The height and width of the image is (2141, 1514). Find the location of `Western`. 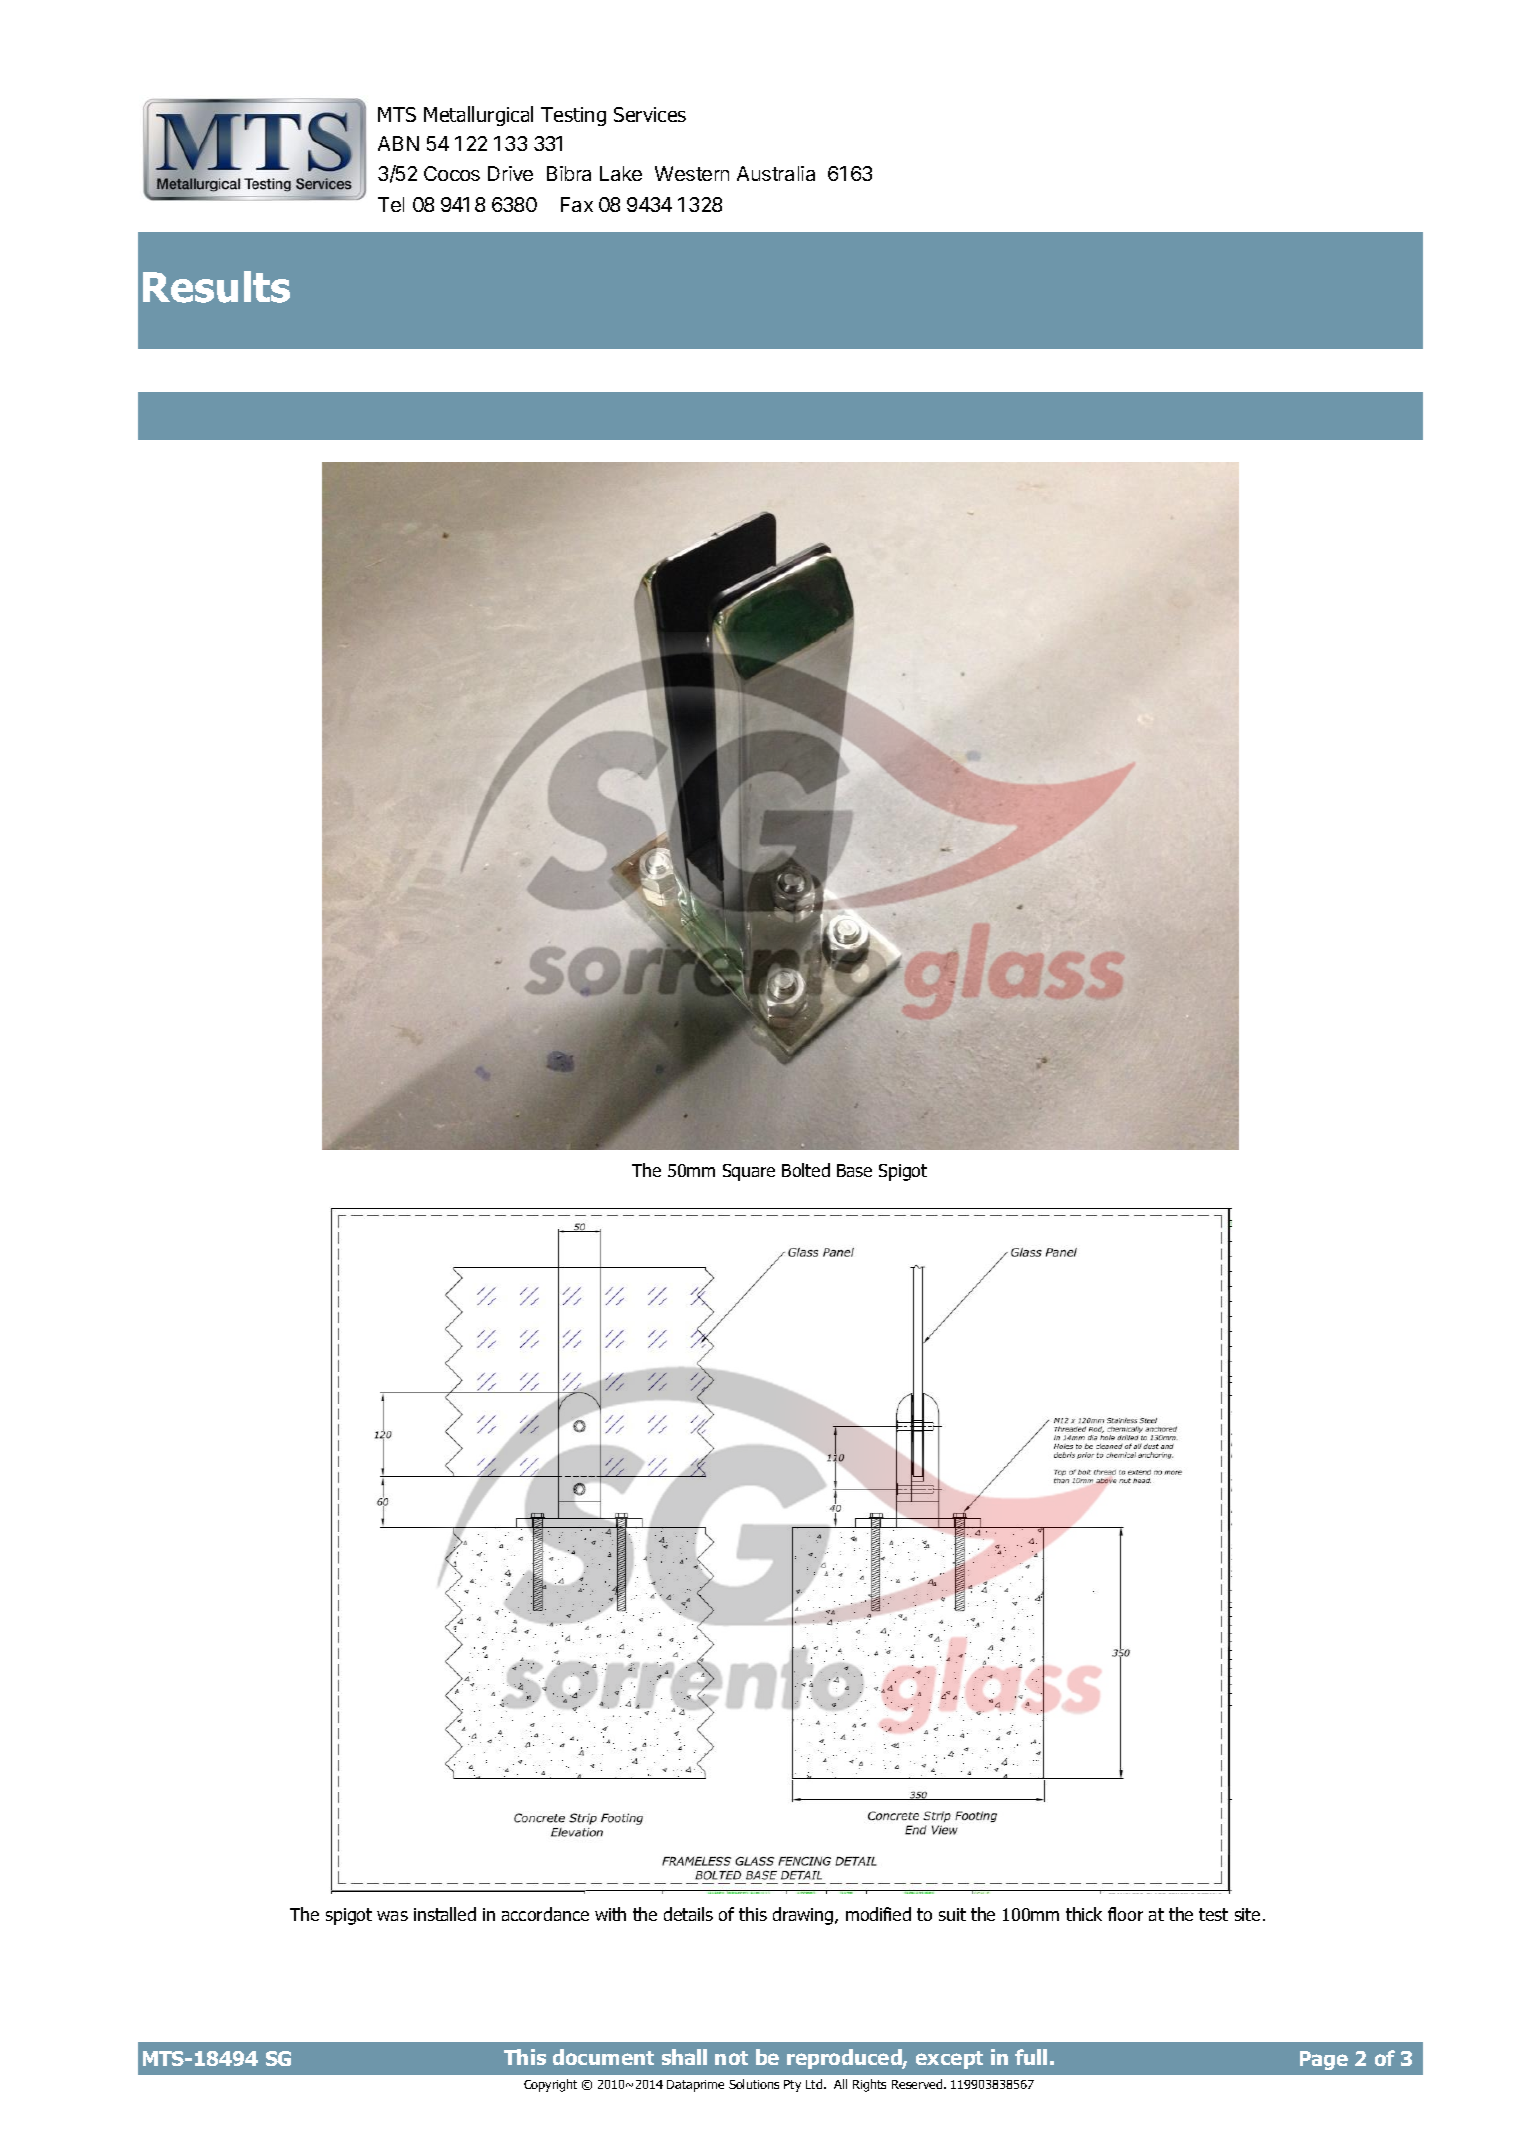

Western is located at coordinates (692, 173).
